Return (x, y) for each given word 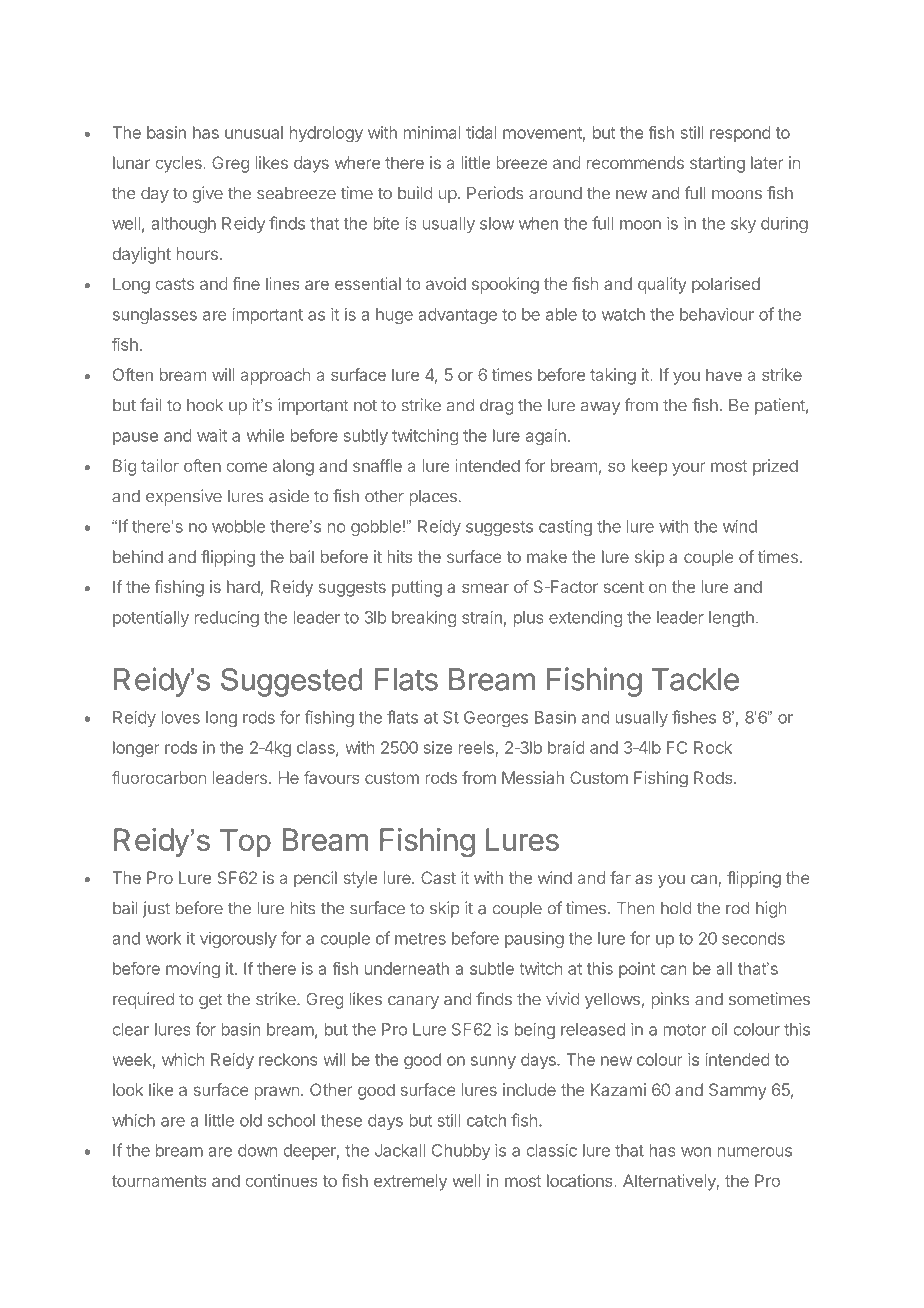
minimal (432, 132)
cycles (179, 164)
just (156, 909)
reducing (227, 619)
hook (205, 405)
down (257, 1150)
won (696, 1152)
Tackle (695, 679)
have (724, 374)
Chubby (461, 1152)
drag (496, 407)
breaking (424, 619)
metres (420, 939)
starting (717, 164)
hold (676, 908)
